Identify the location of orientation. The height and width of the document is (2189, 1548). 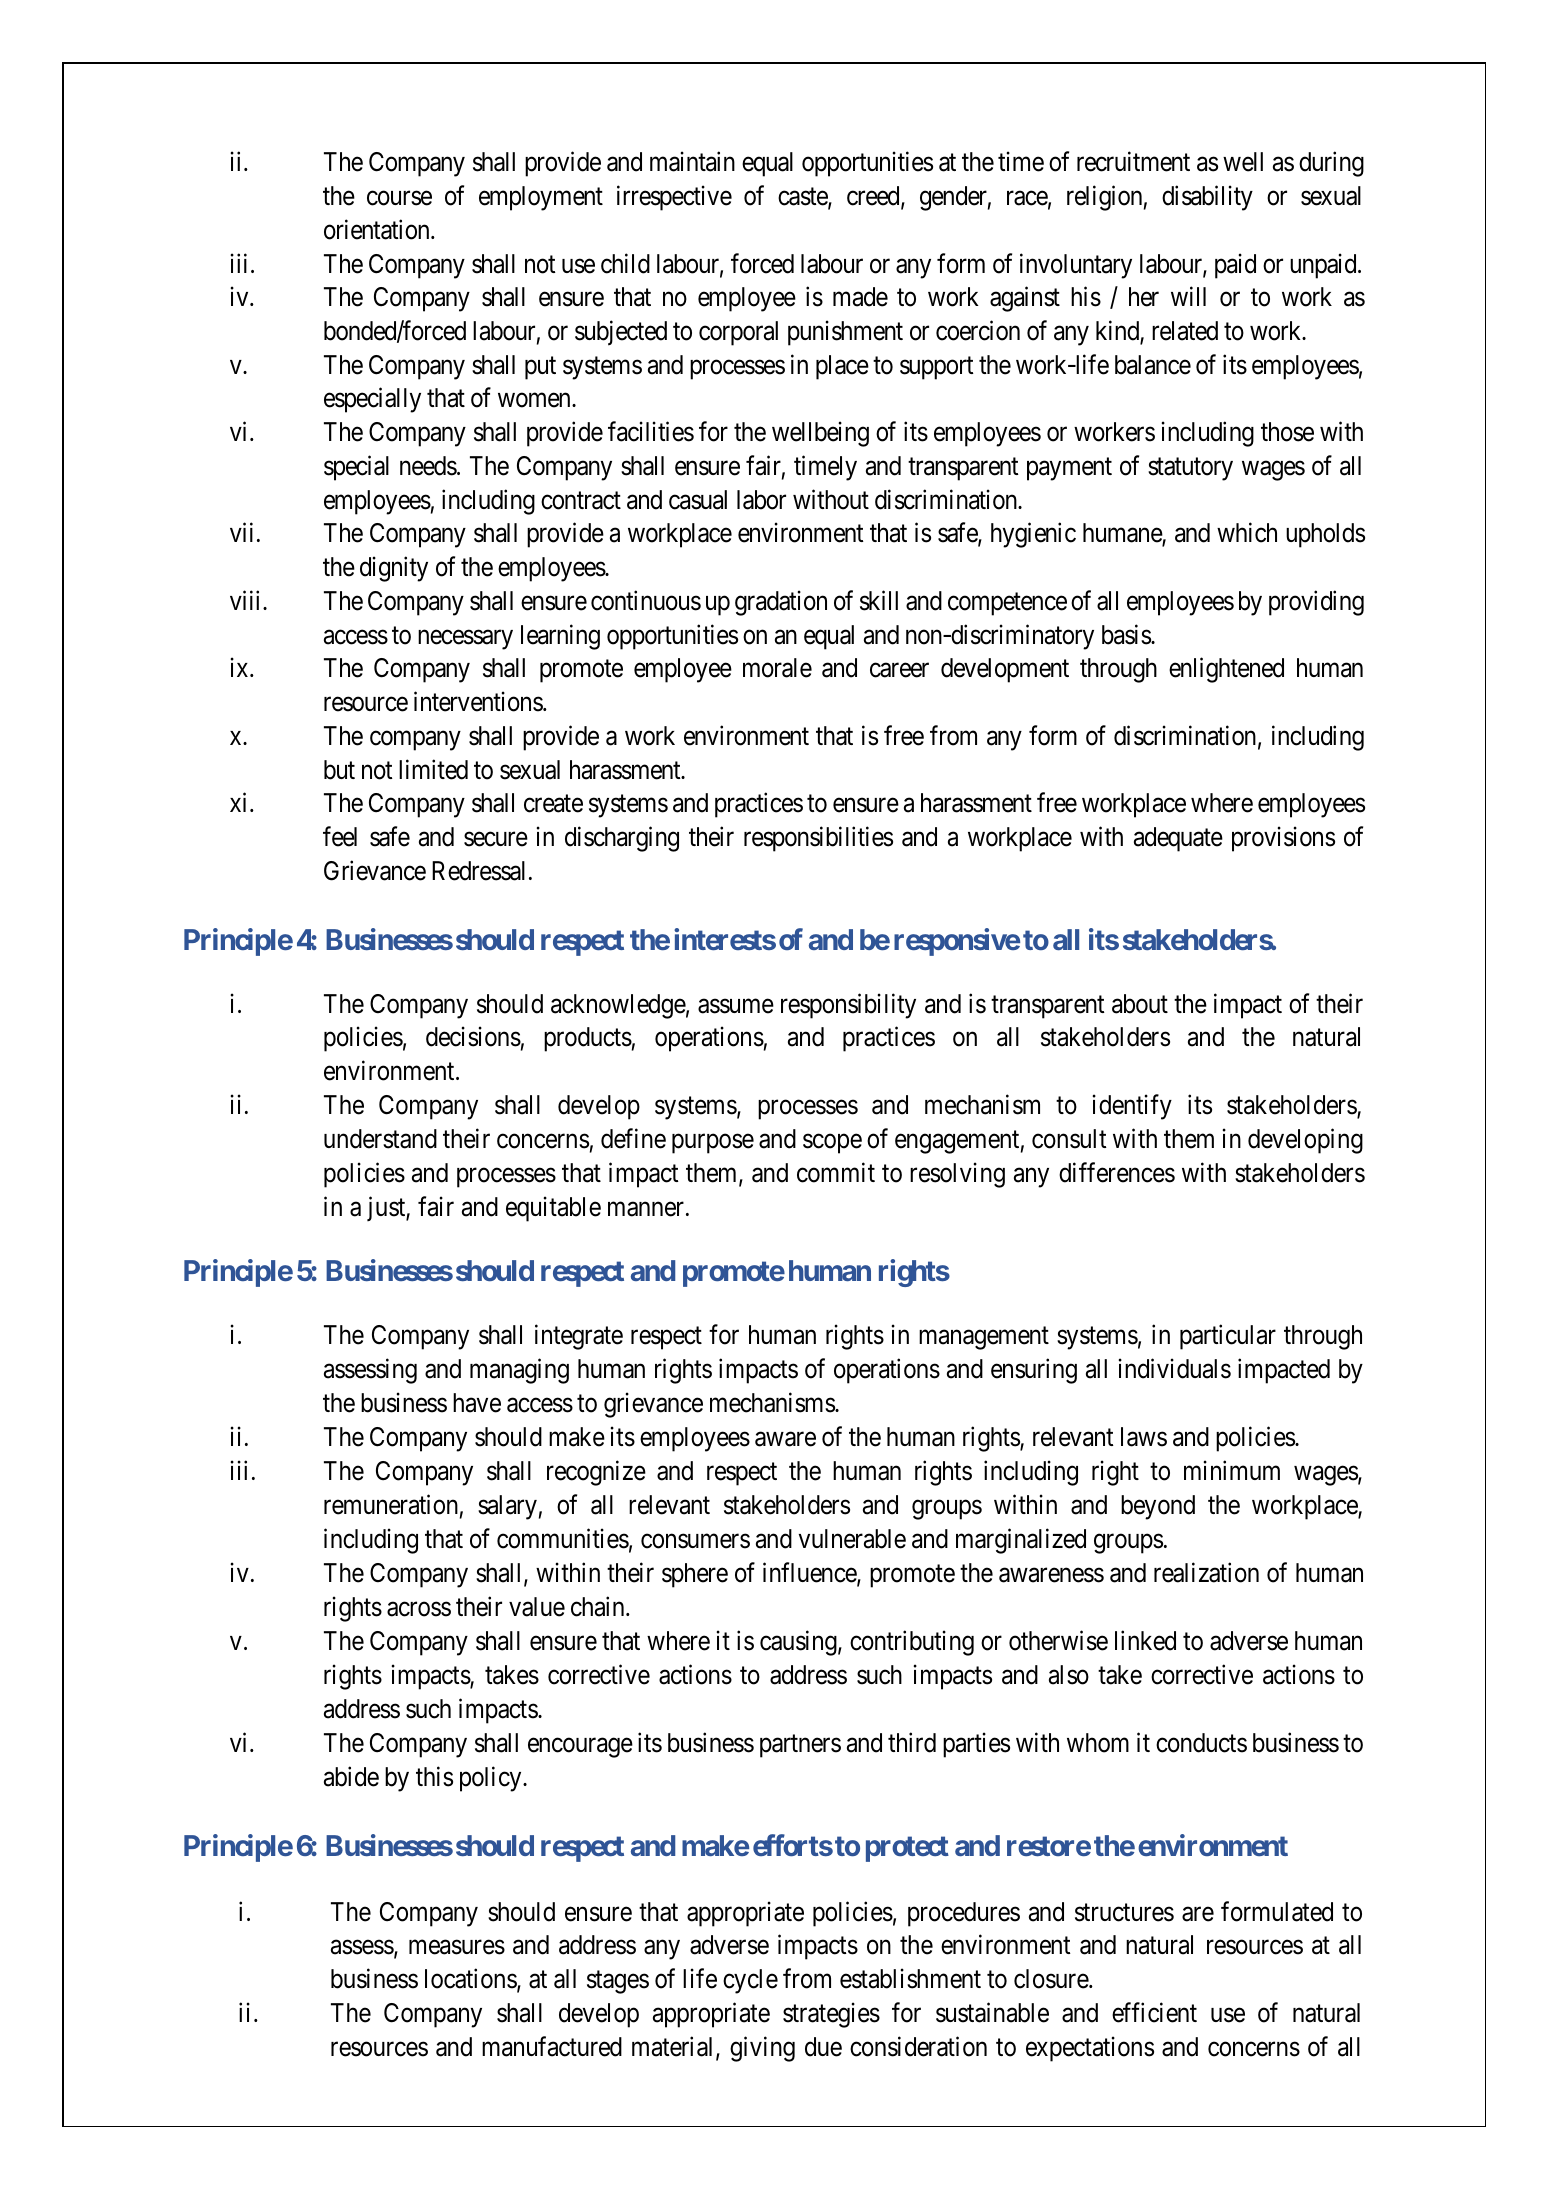
(378, 229).
